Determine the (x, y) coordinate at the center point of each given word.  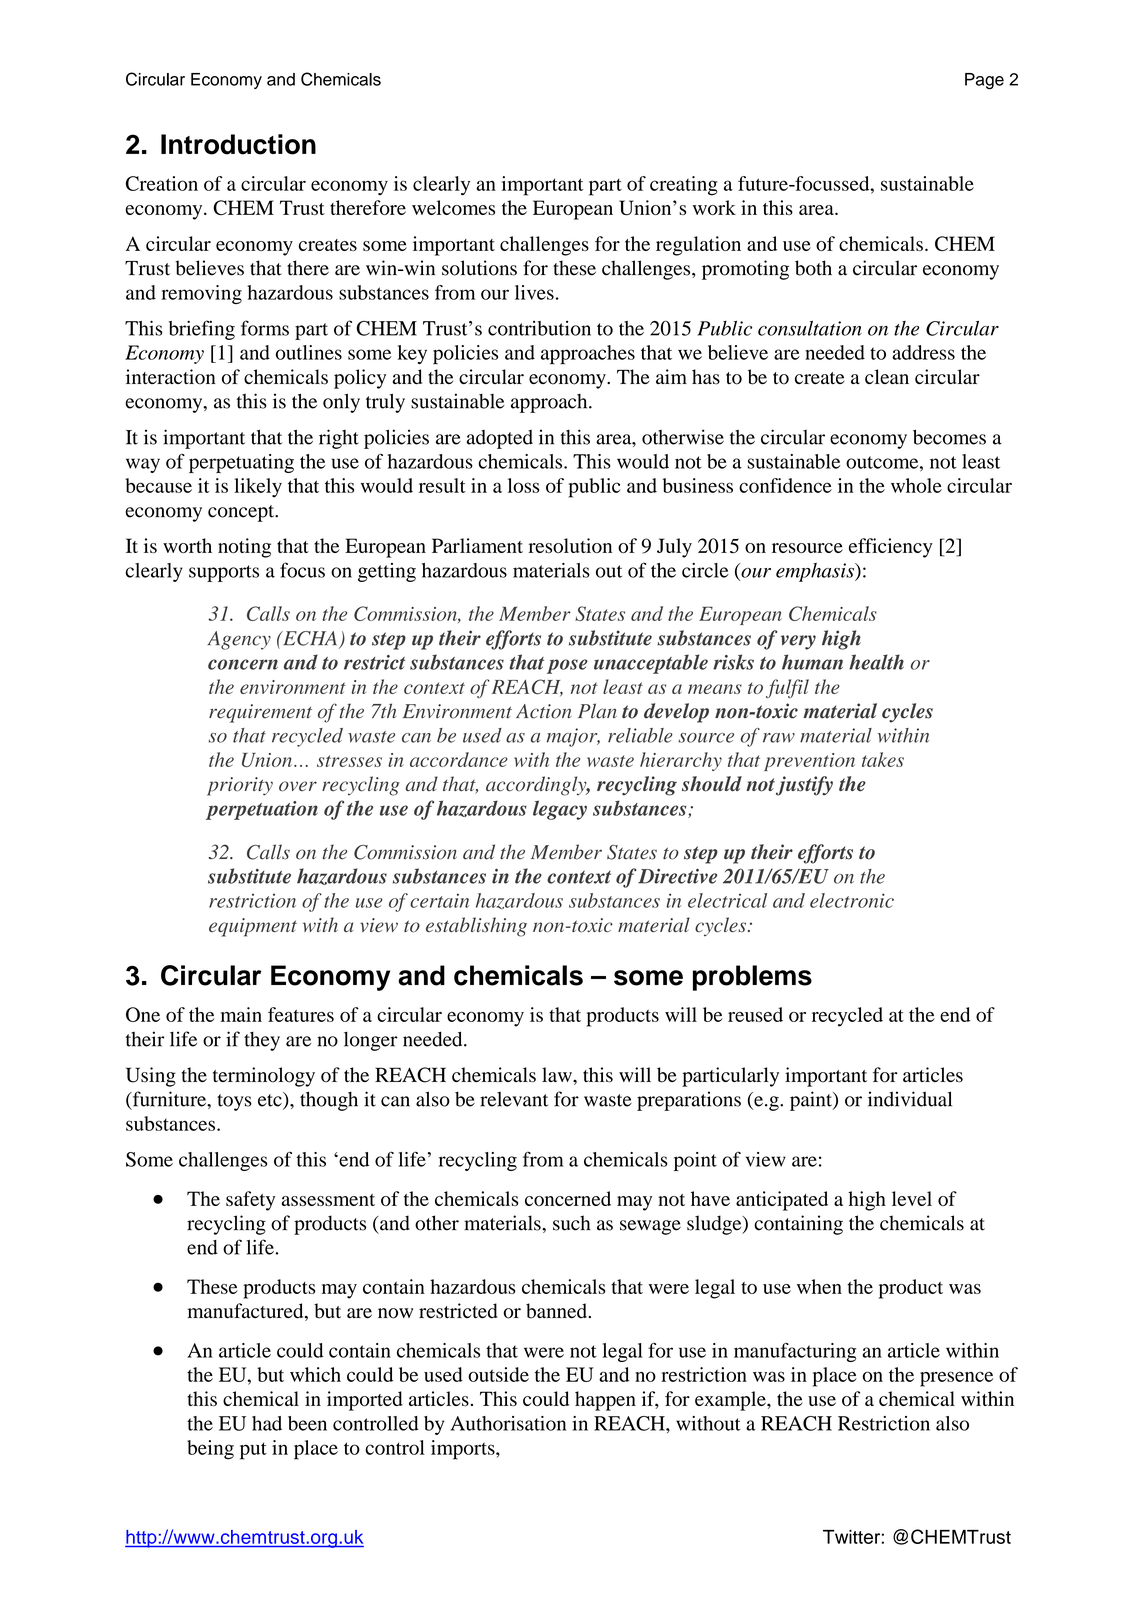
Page (984, 81)
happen (605, 1401)
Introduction (238, 144)
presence (956, 1379)
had (267, 1423)
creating (684, 186)
